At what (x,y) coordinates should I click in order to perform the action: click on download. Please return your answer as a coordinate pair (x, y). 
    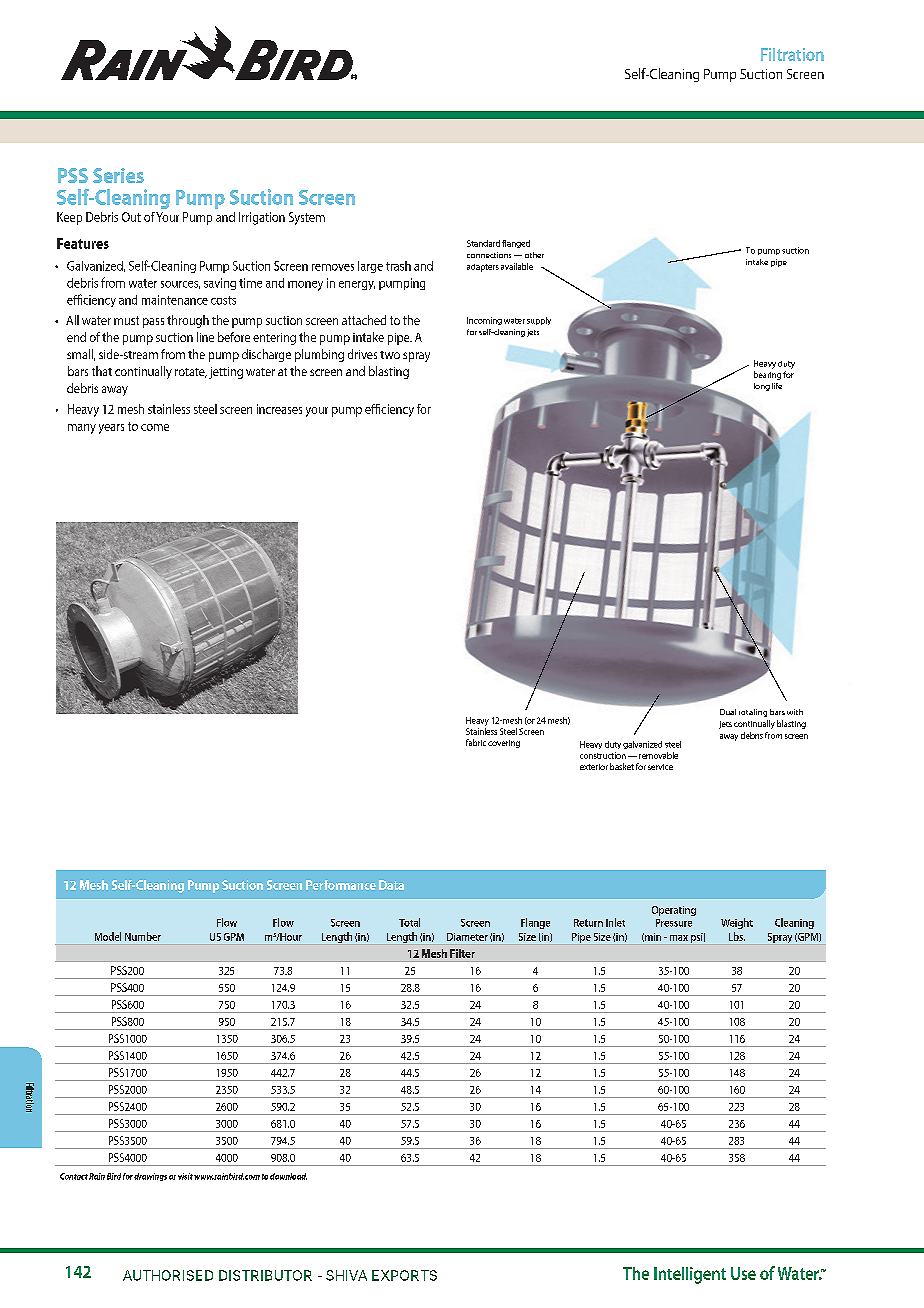
    Looking at the image, I should click on (288, 1176).
